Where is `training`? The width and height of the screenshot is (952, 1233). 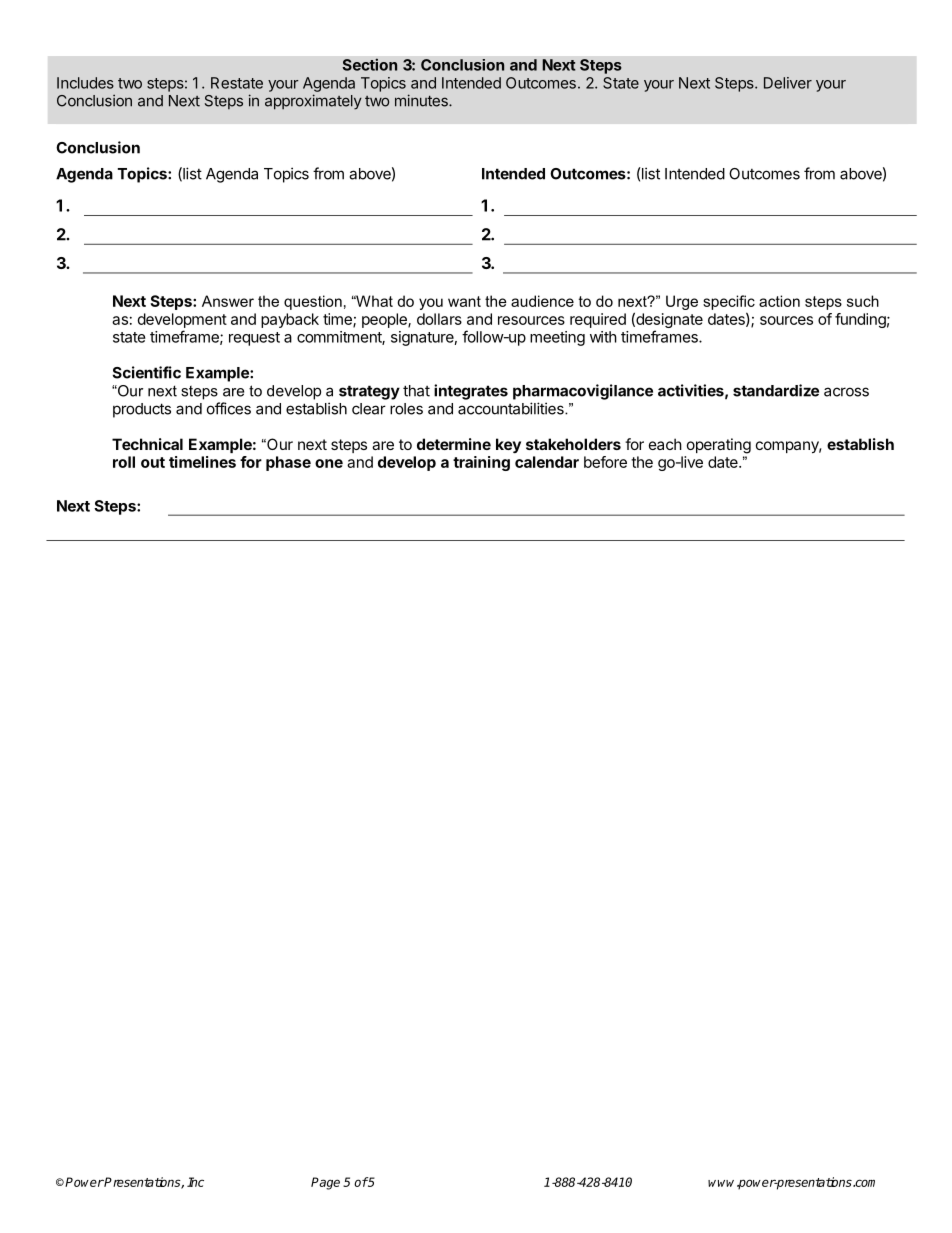 training is located at coordinates (481, 463).
